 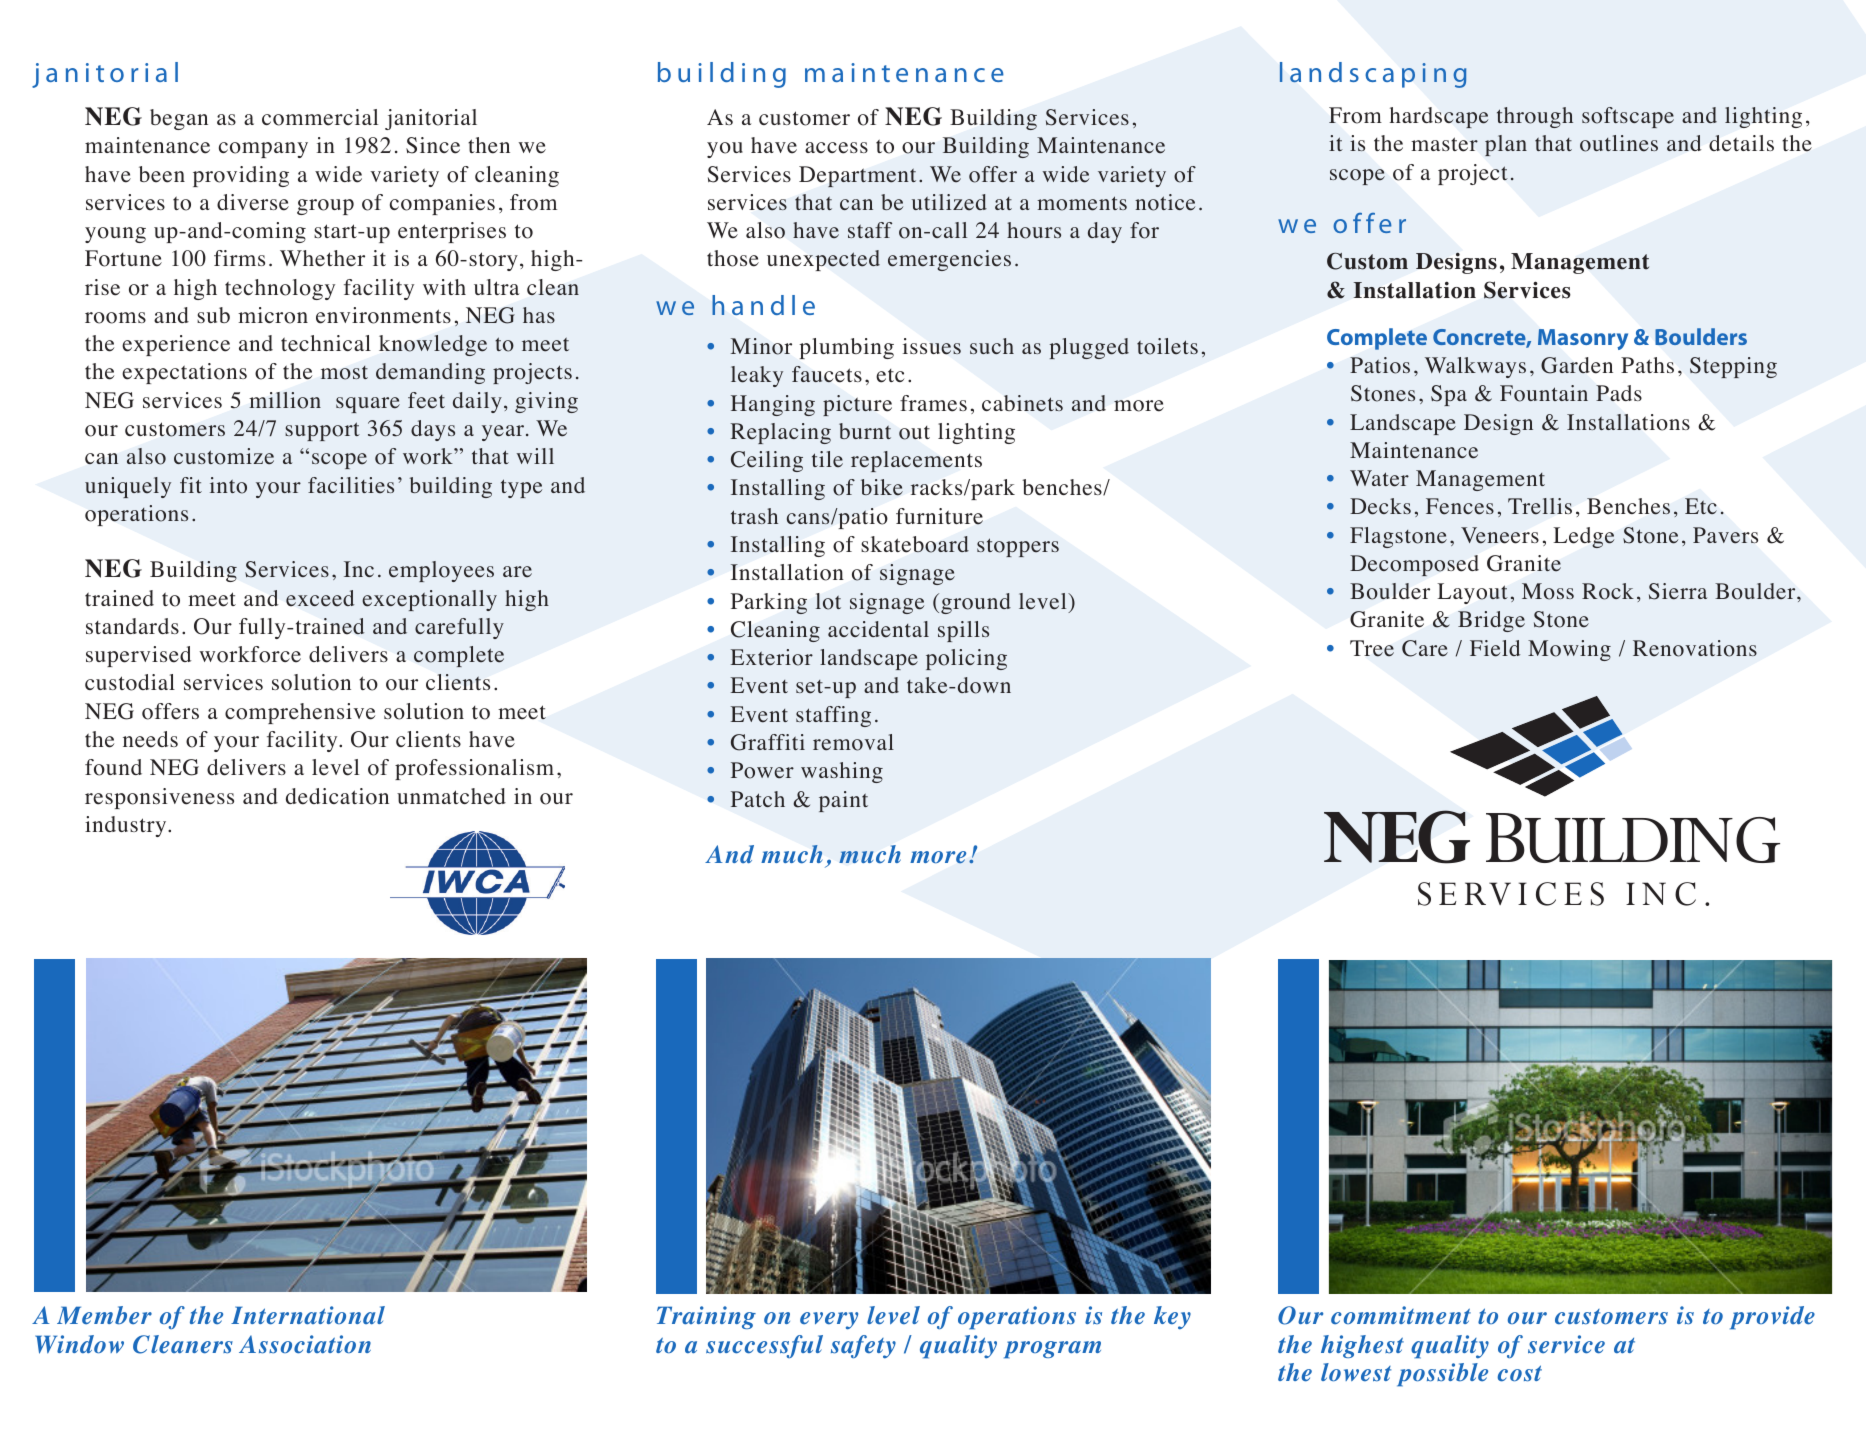 What do you see at coordinates (843, 801) in the screenshot?
I see `paint` at bounding box center [843, 801].
